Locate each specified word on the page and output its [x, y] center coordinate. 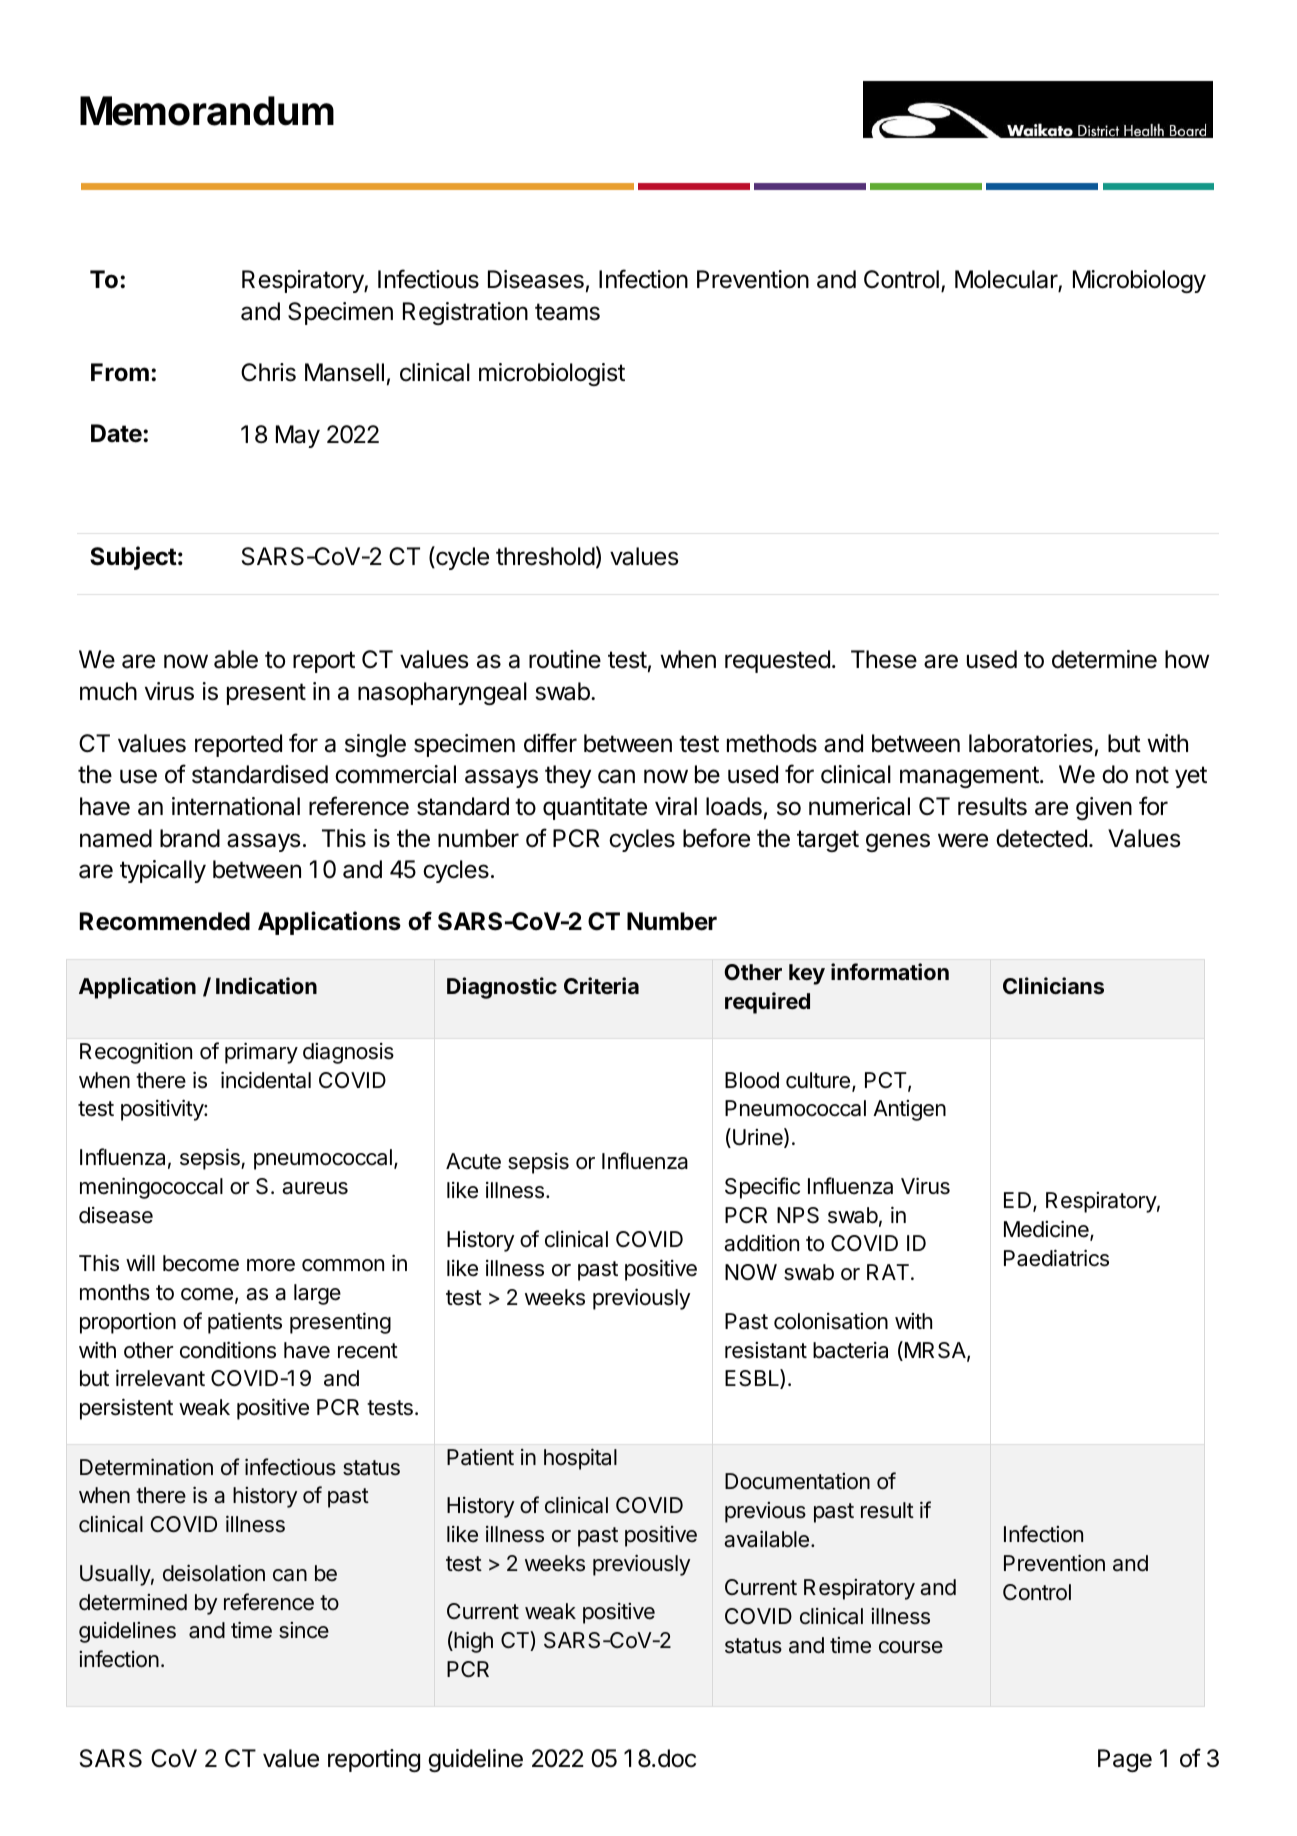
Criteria [601, 985]
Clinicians [1053, 985]
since [304, 1630]
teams [567, 312]
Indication [266, 986]
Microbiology [1139, 281]
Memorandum [207, 111]
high [472, 1642]
